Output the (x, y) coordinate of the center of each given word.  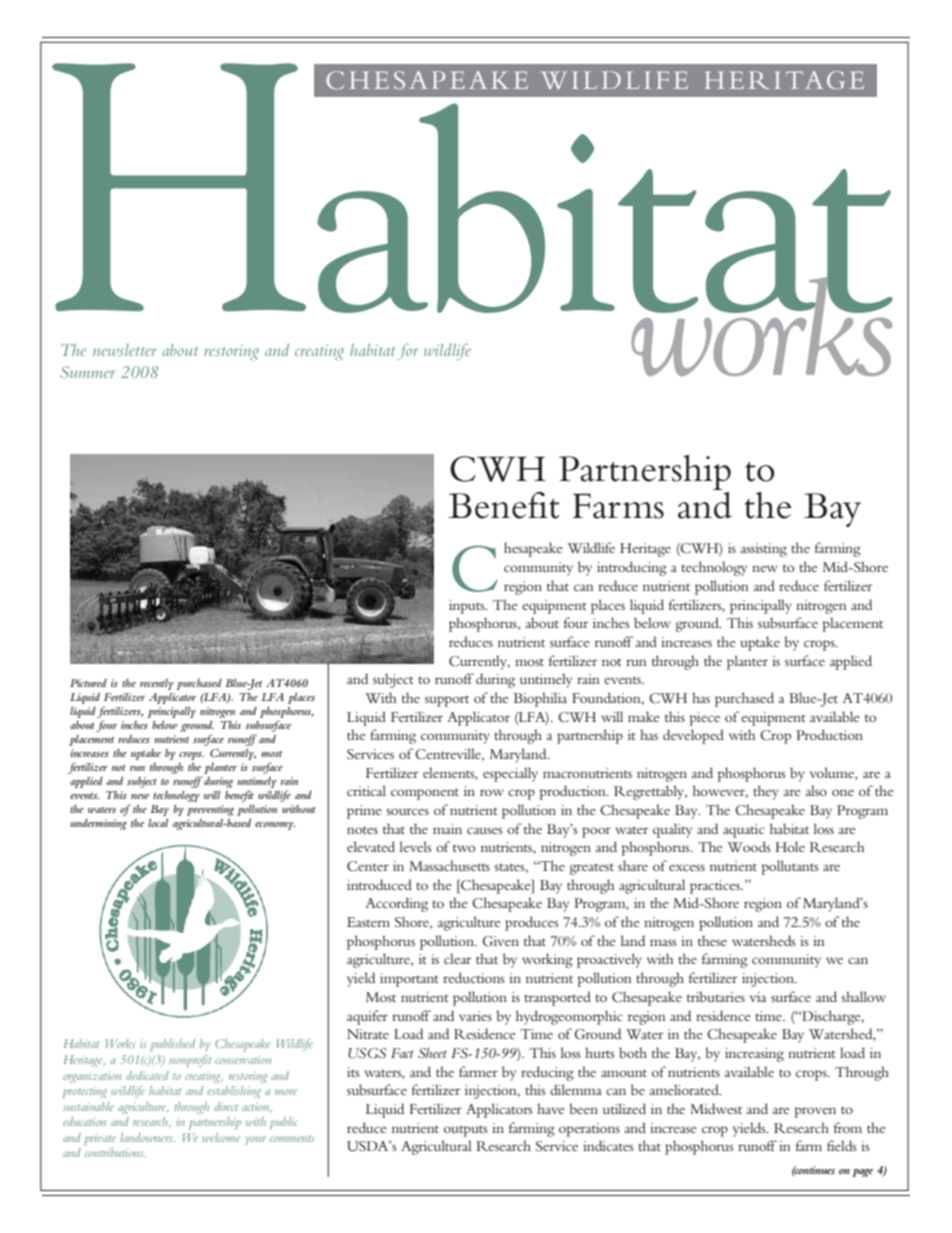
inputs (468, 607)
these (712, 940)
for (407, 351)
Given (501, 941)
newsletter (125, 350)
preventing (210, 810)
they (766, 792)
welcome (222, 1137)
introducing (632, 568)
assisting (764, 550)
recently (157, 684)
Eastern (368, 922)
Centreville (449, 754)
